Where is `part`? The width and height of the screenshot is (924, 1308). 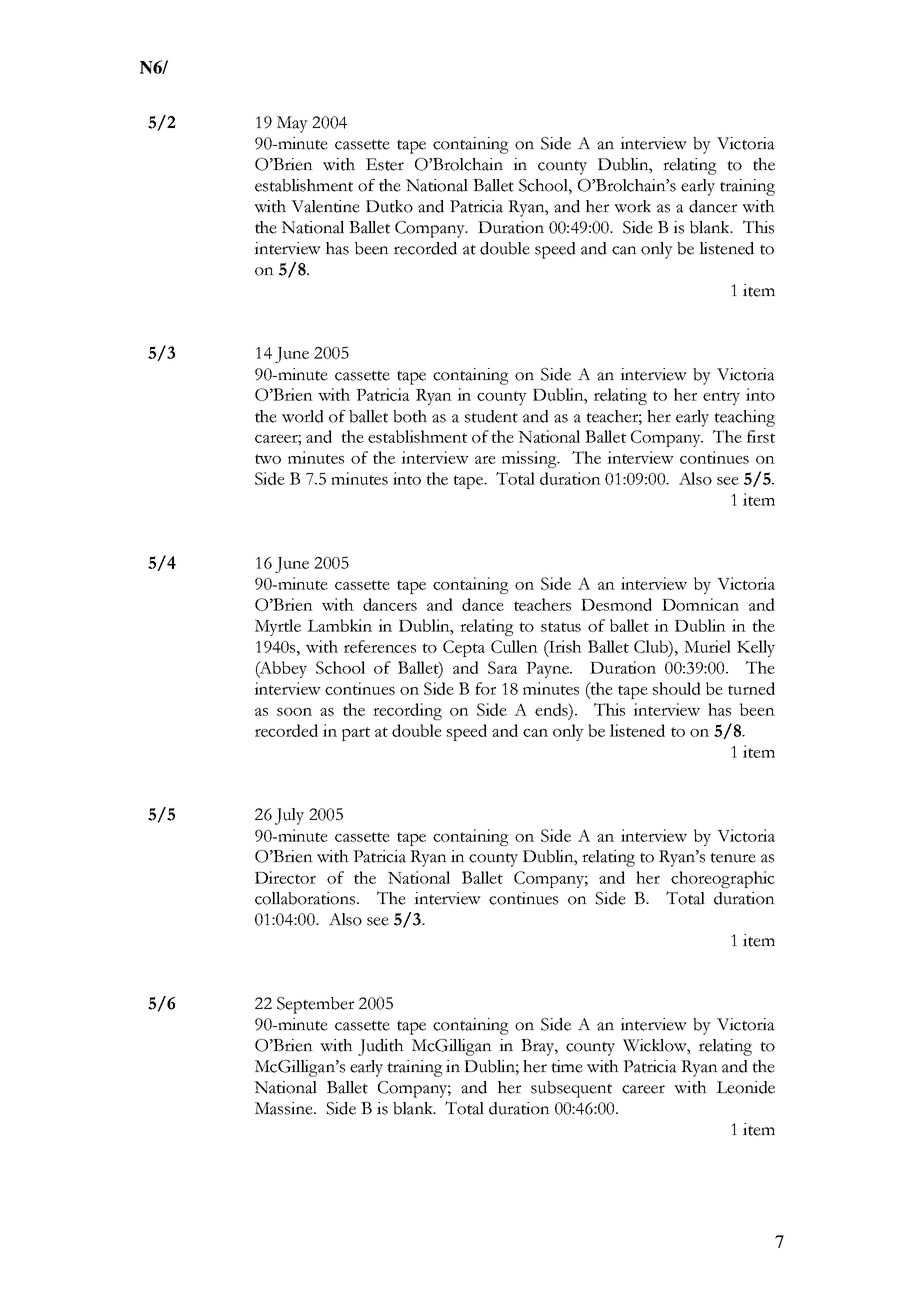
part is located at coordinates (356, 734).
